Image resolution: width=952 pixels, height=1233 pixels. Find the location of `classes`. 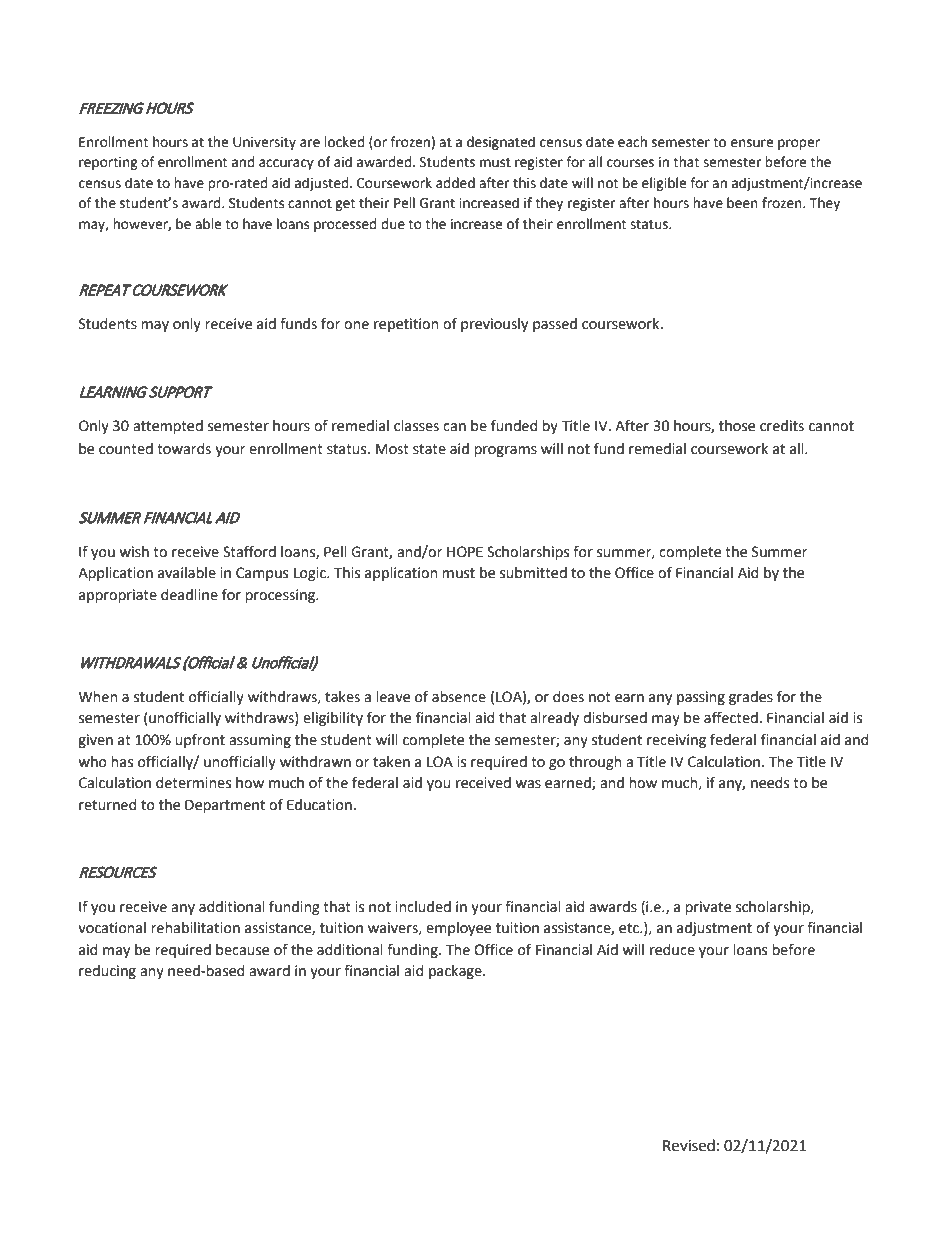

classes is located at coordinates (416, 426).
